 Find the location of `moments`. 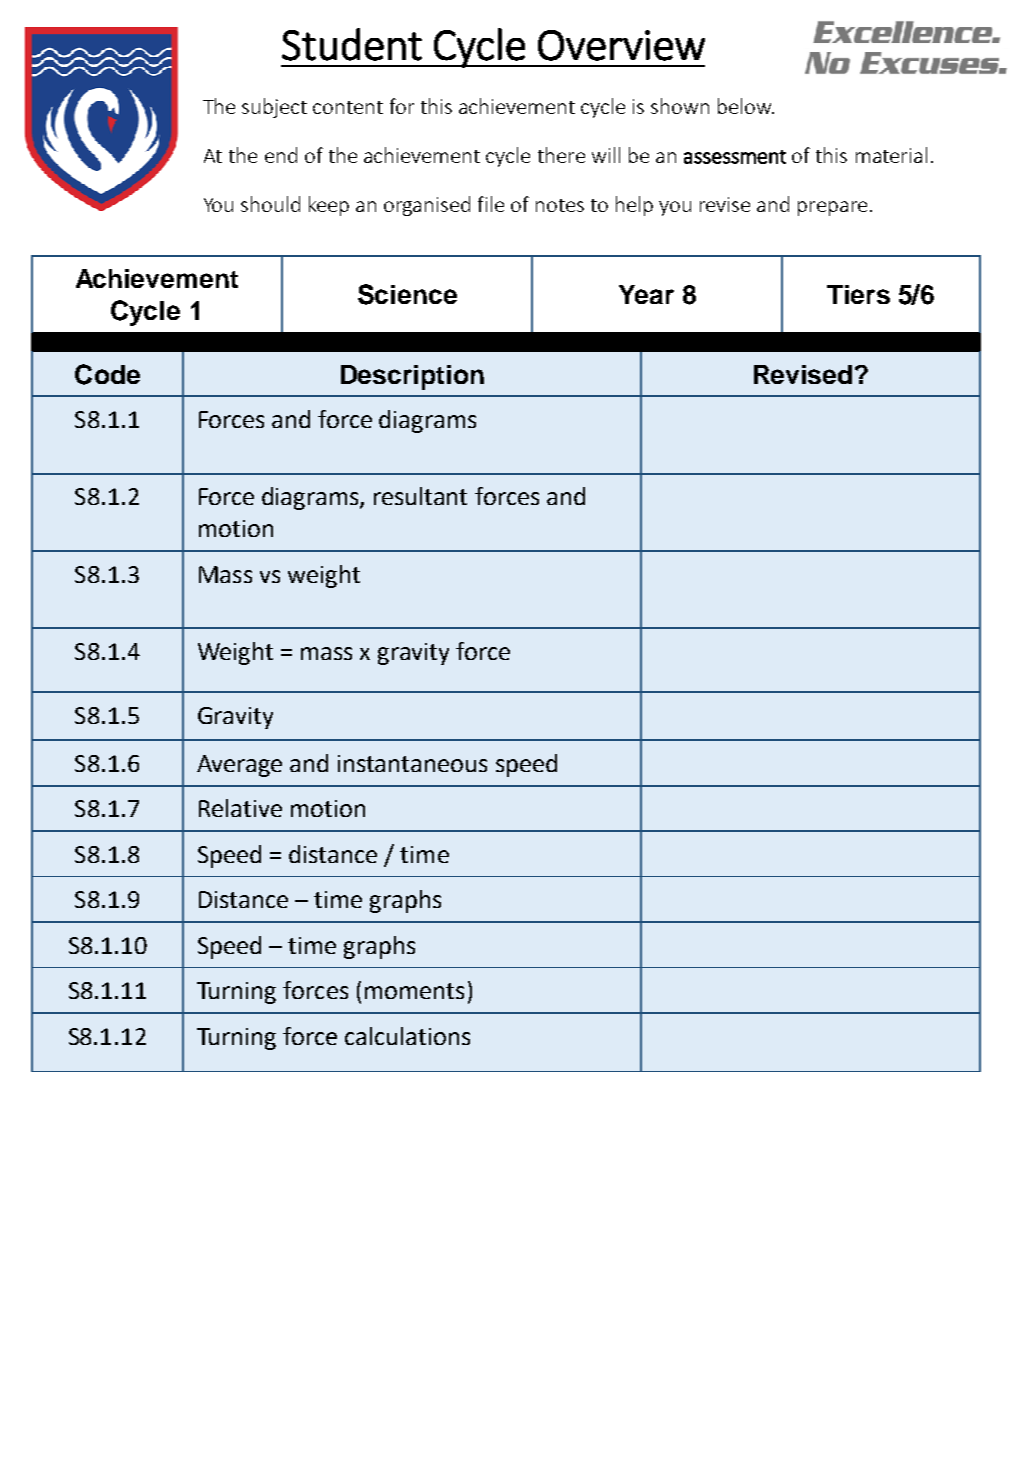

moments is located at coordinates (414, 991).
